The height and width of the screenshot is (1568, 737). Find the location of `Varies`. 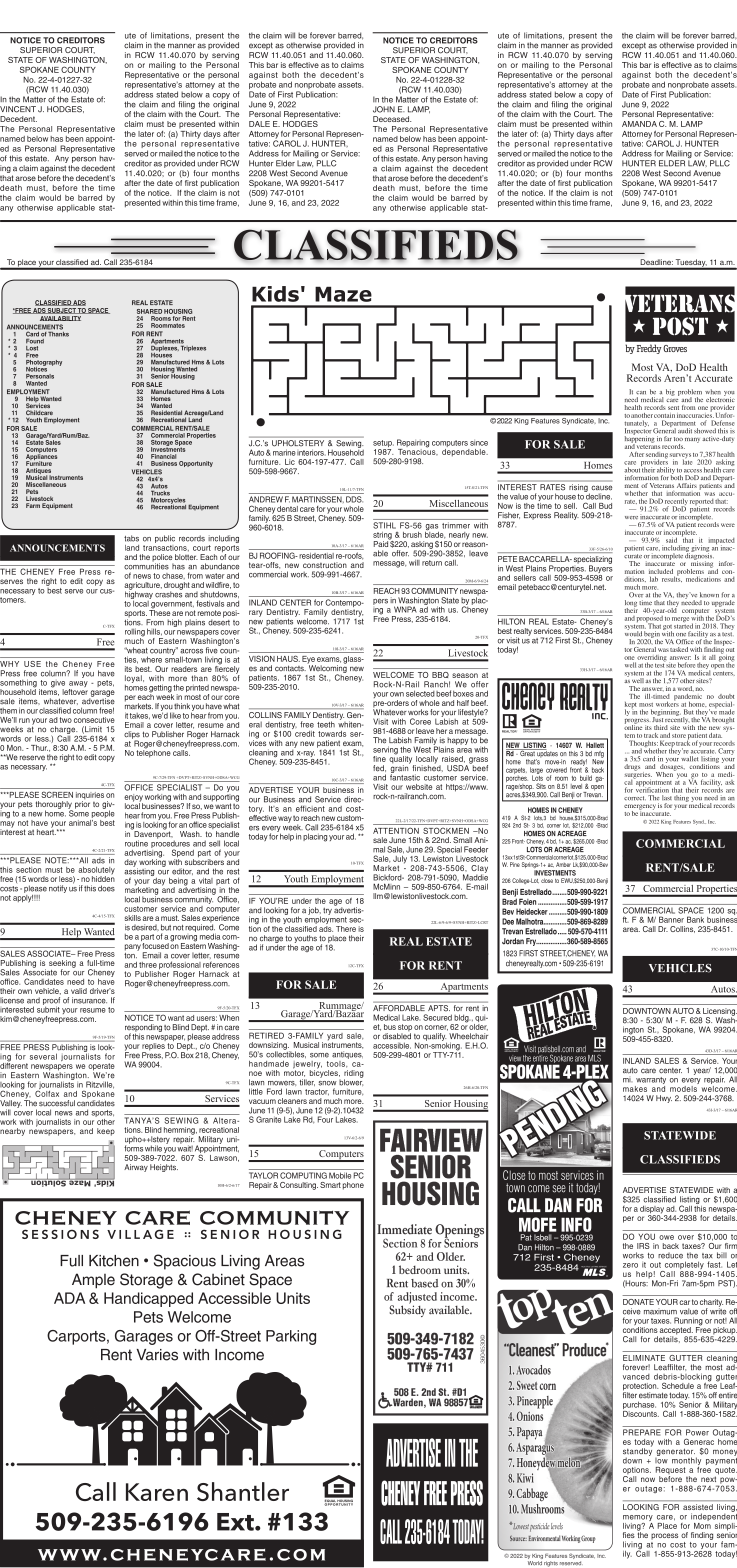

Varies is located at coordinates (157, 1355).
